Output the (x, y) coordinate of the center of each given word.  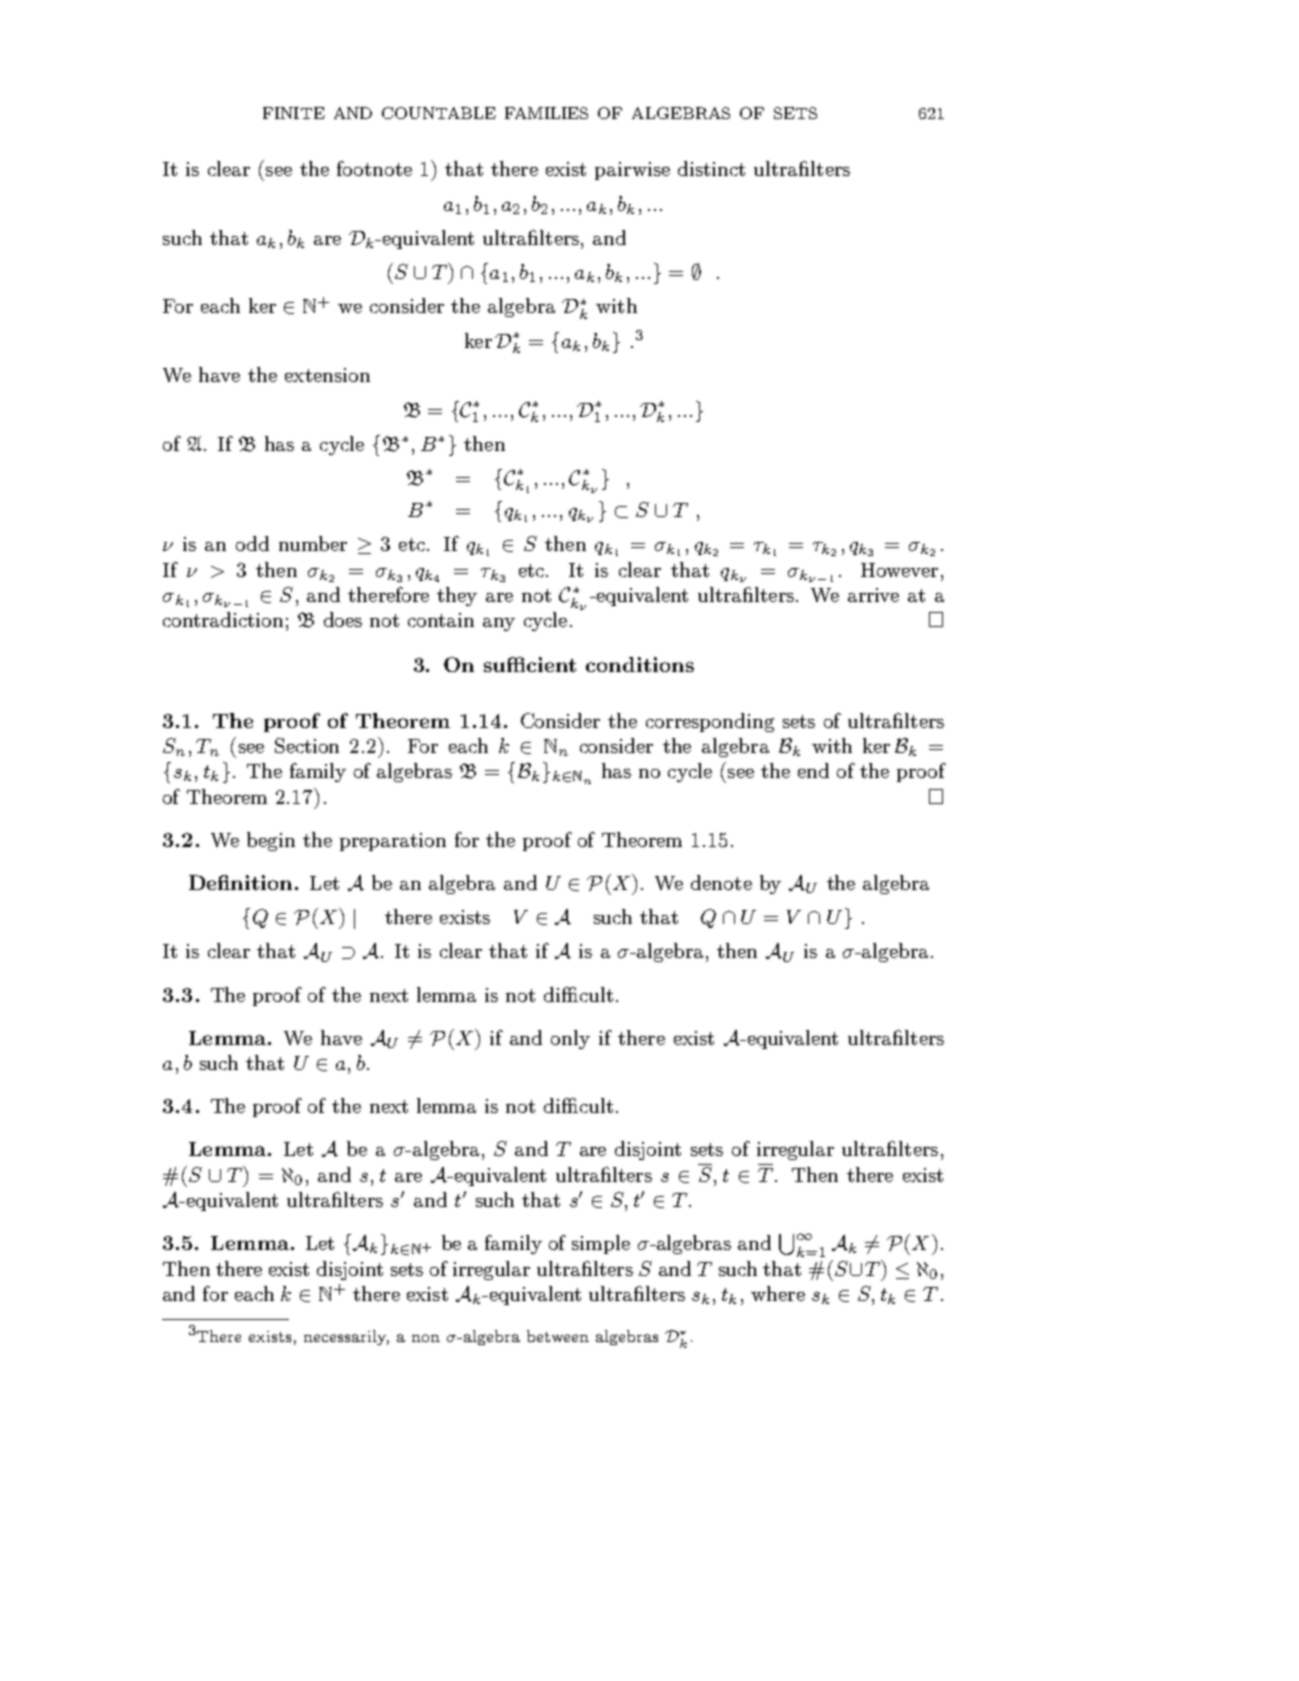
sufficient (530, 664)
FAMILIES (546, 113)
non (426, 1338)
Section (307, 745)
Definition (240, 882)
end (813, 770)
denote (721, 882)
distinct (711, 168)
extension (327, 375)
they (457, 596)
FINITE (294, 113)
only (570, 1039)
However (899, 570)
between (558, 1336)
